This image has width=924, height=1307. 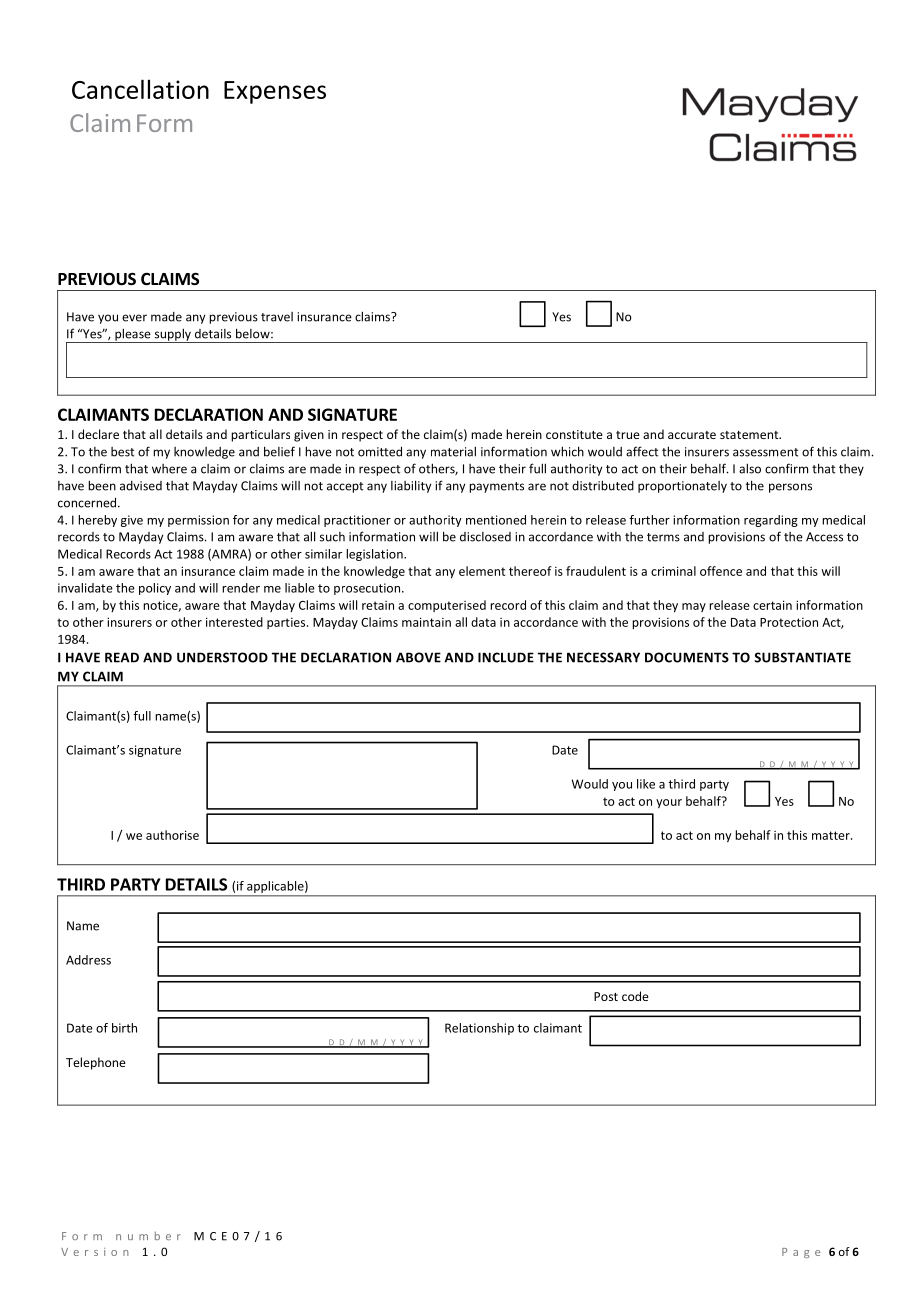 What do you see at coordinates (482, 571) in the image?
I see `element` at bounding box center [482, 571].
